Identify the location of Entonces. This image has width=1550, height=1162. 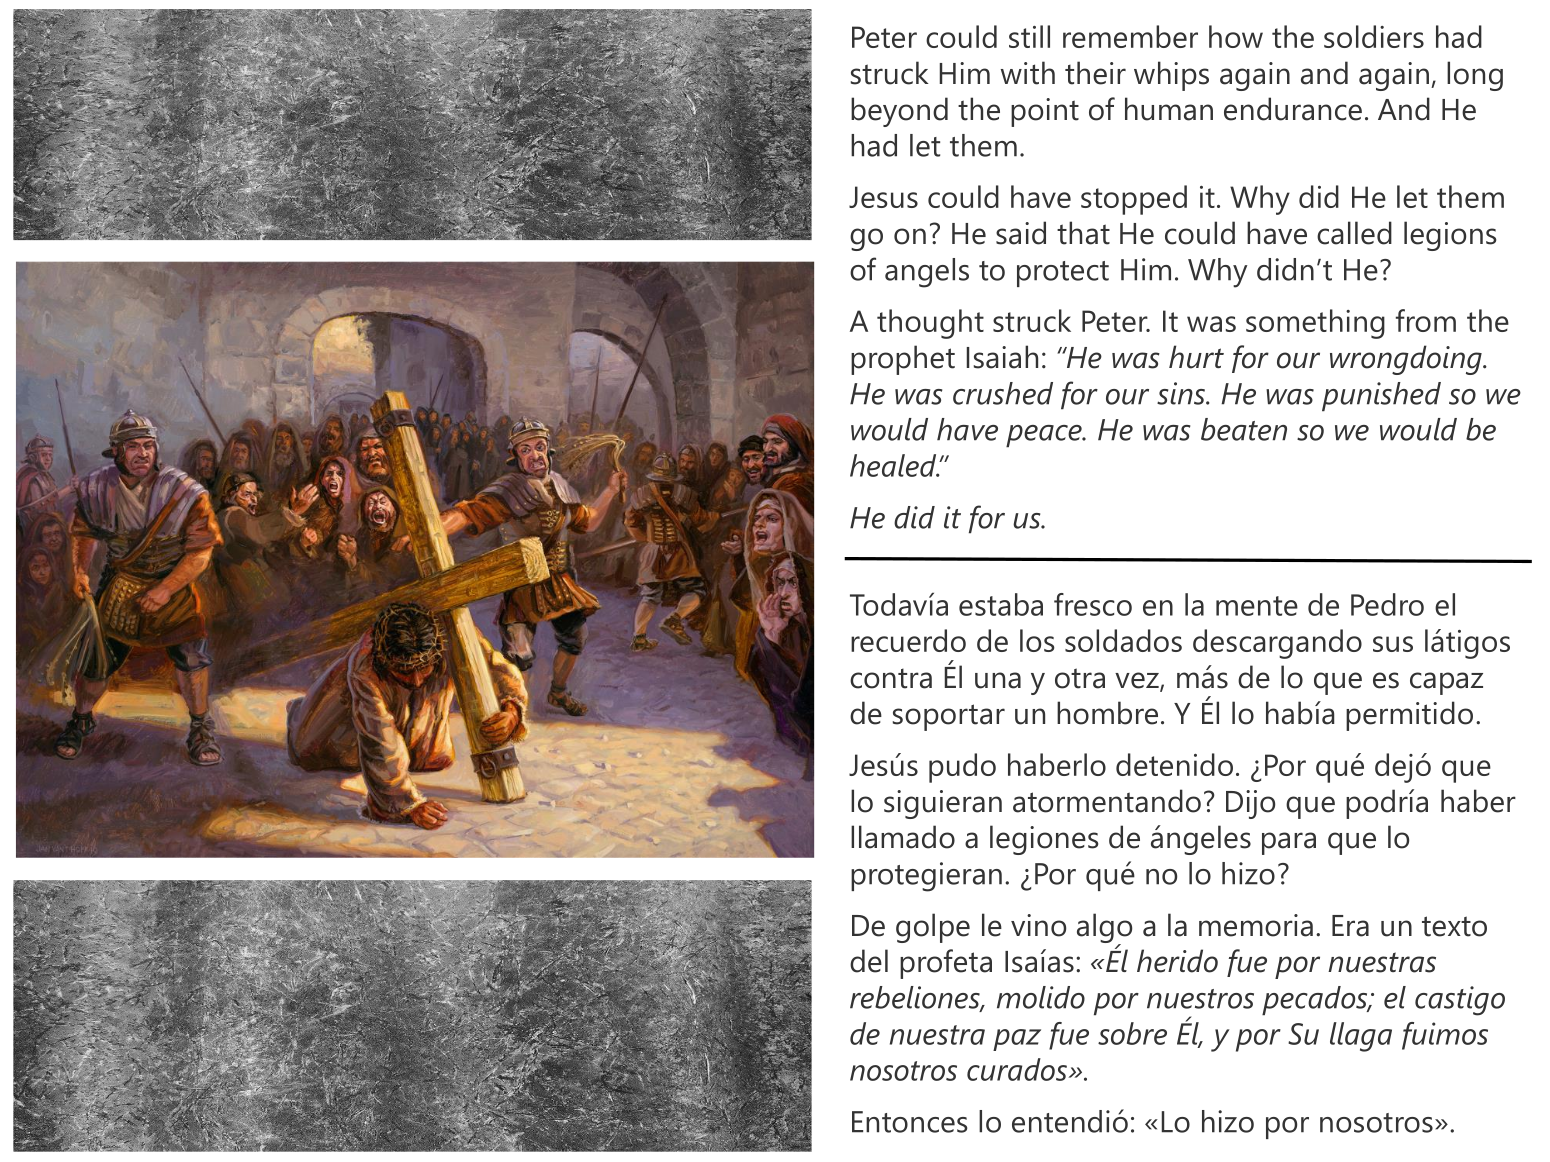
(910, 1122).
